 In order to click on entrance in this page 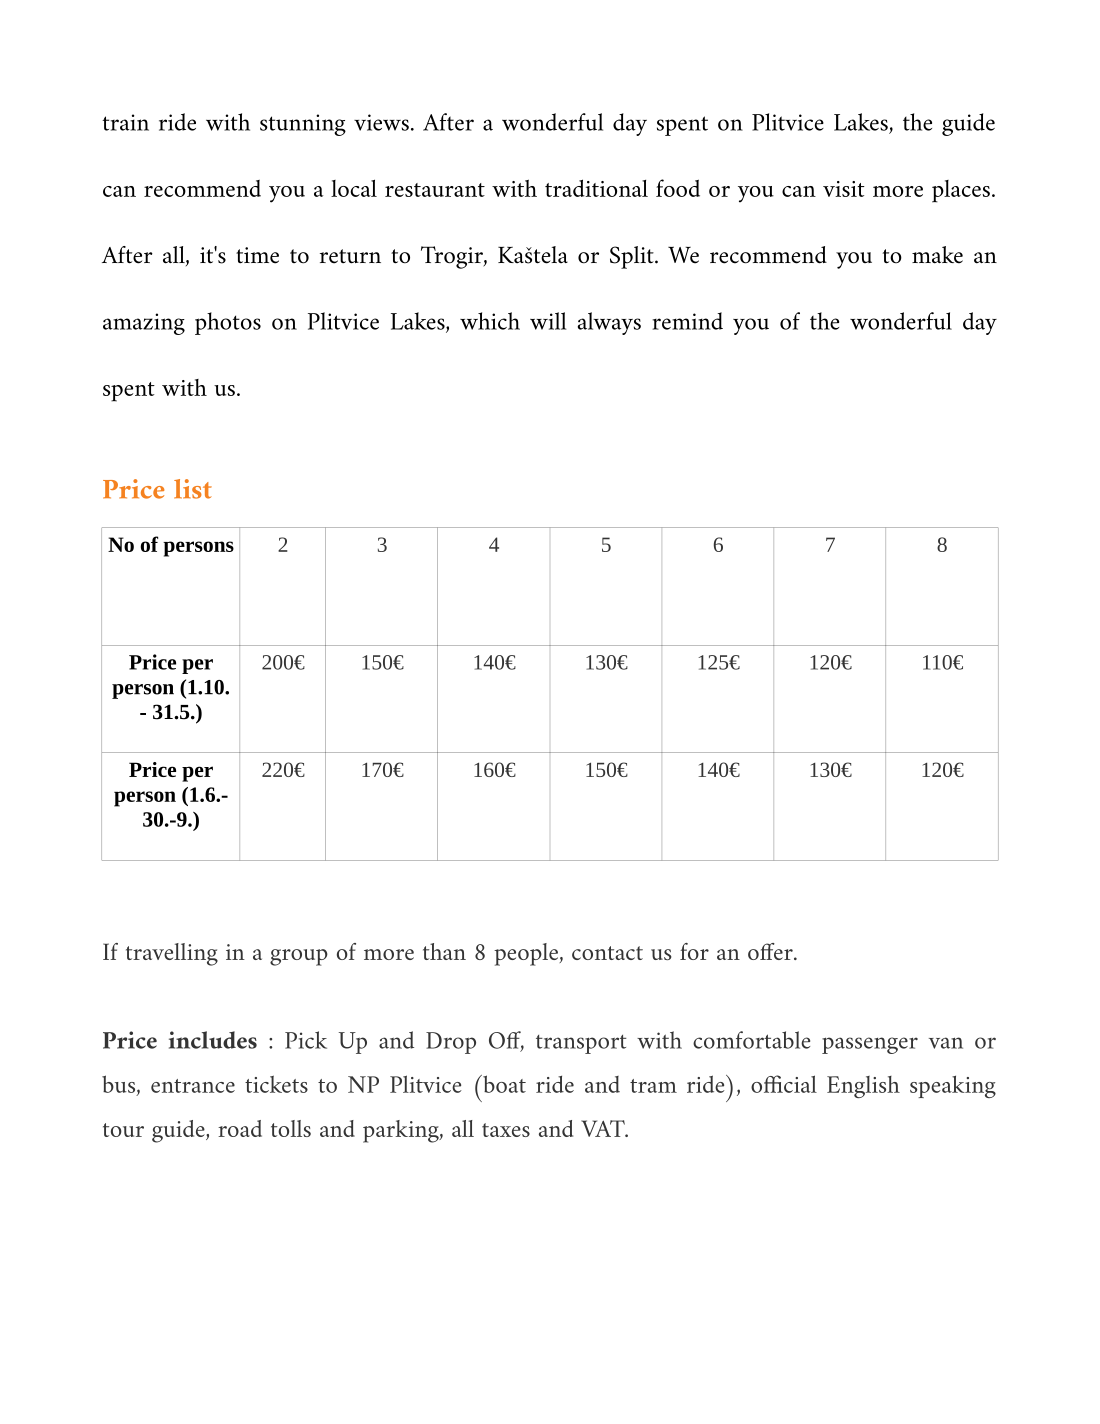, I will do `click(193, 1086)`.
